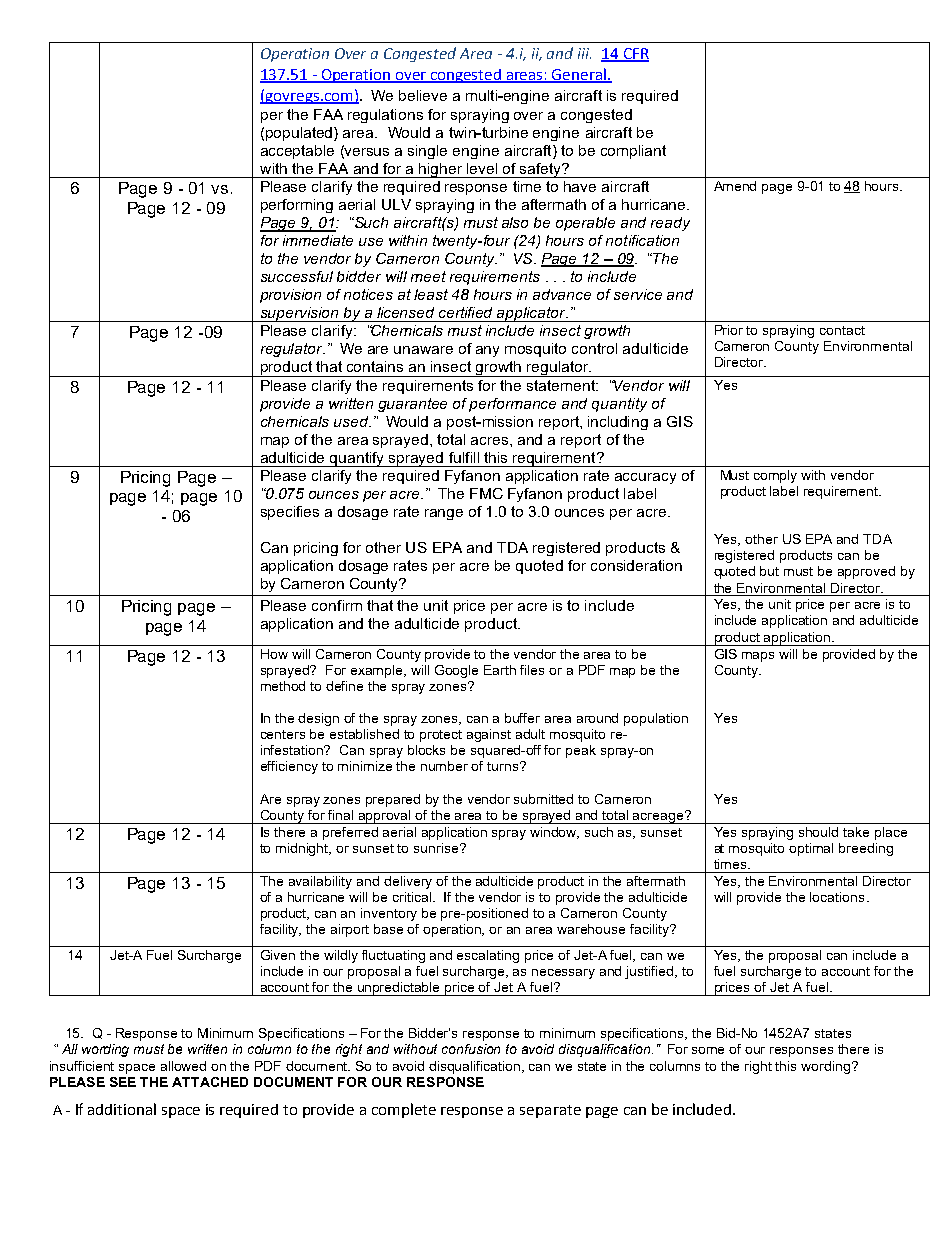 The image size is (952, 1233). What do you see at coordinates (423, 95) in the document?
I see `believe` at bounding box center [423, 95].
